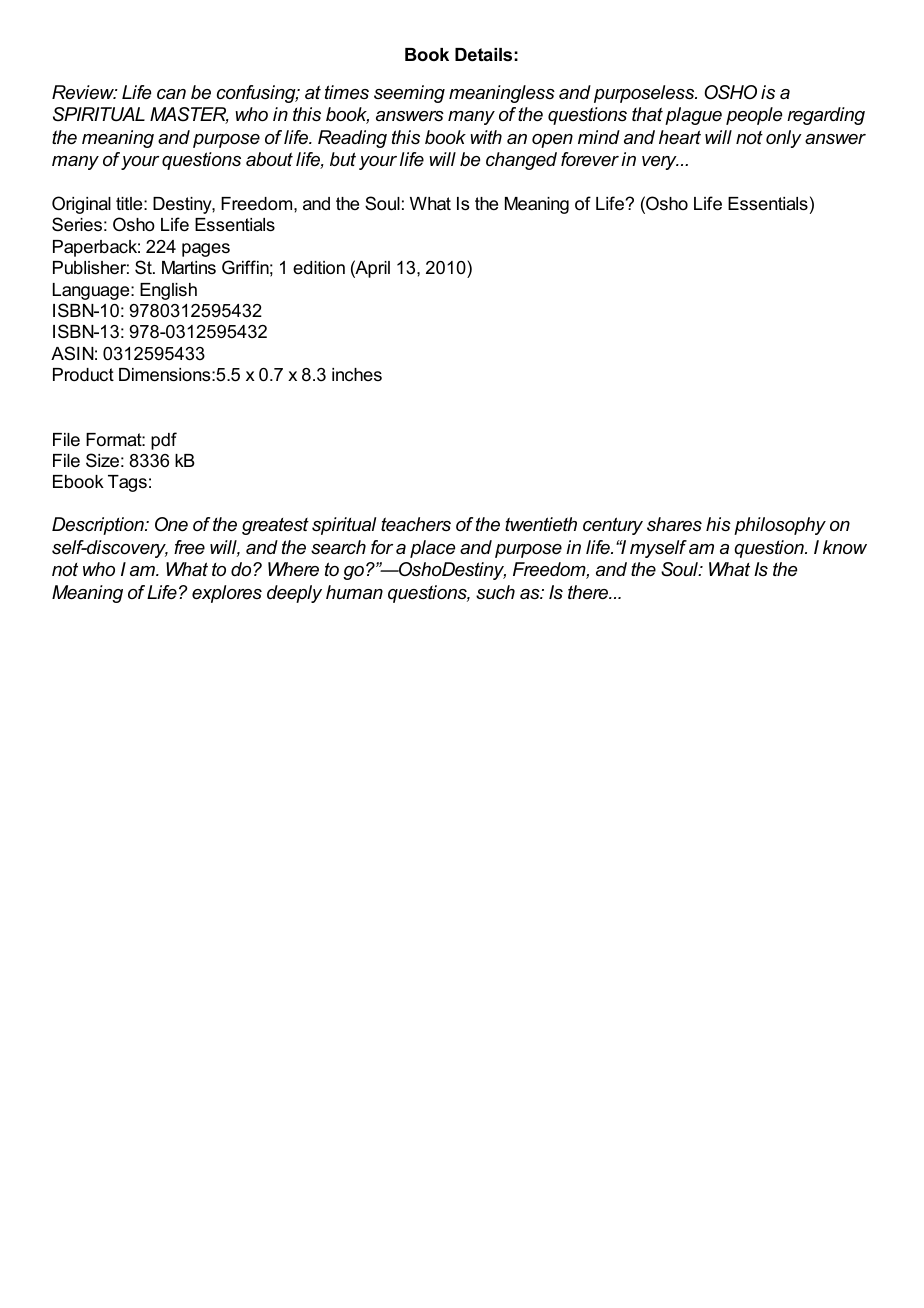 This screenshot has width=924, height=1308. I want to click on edition, so click(319, 268).
